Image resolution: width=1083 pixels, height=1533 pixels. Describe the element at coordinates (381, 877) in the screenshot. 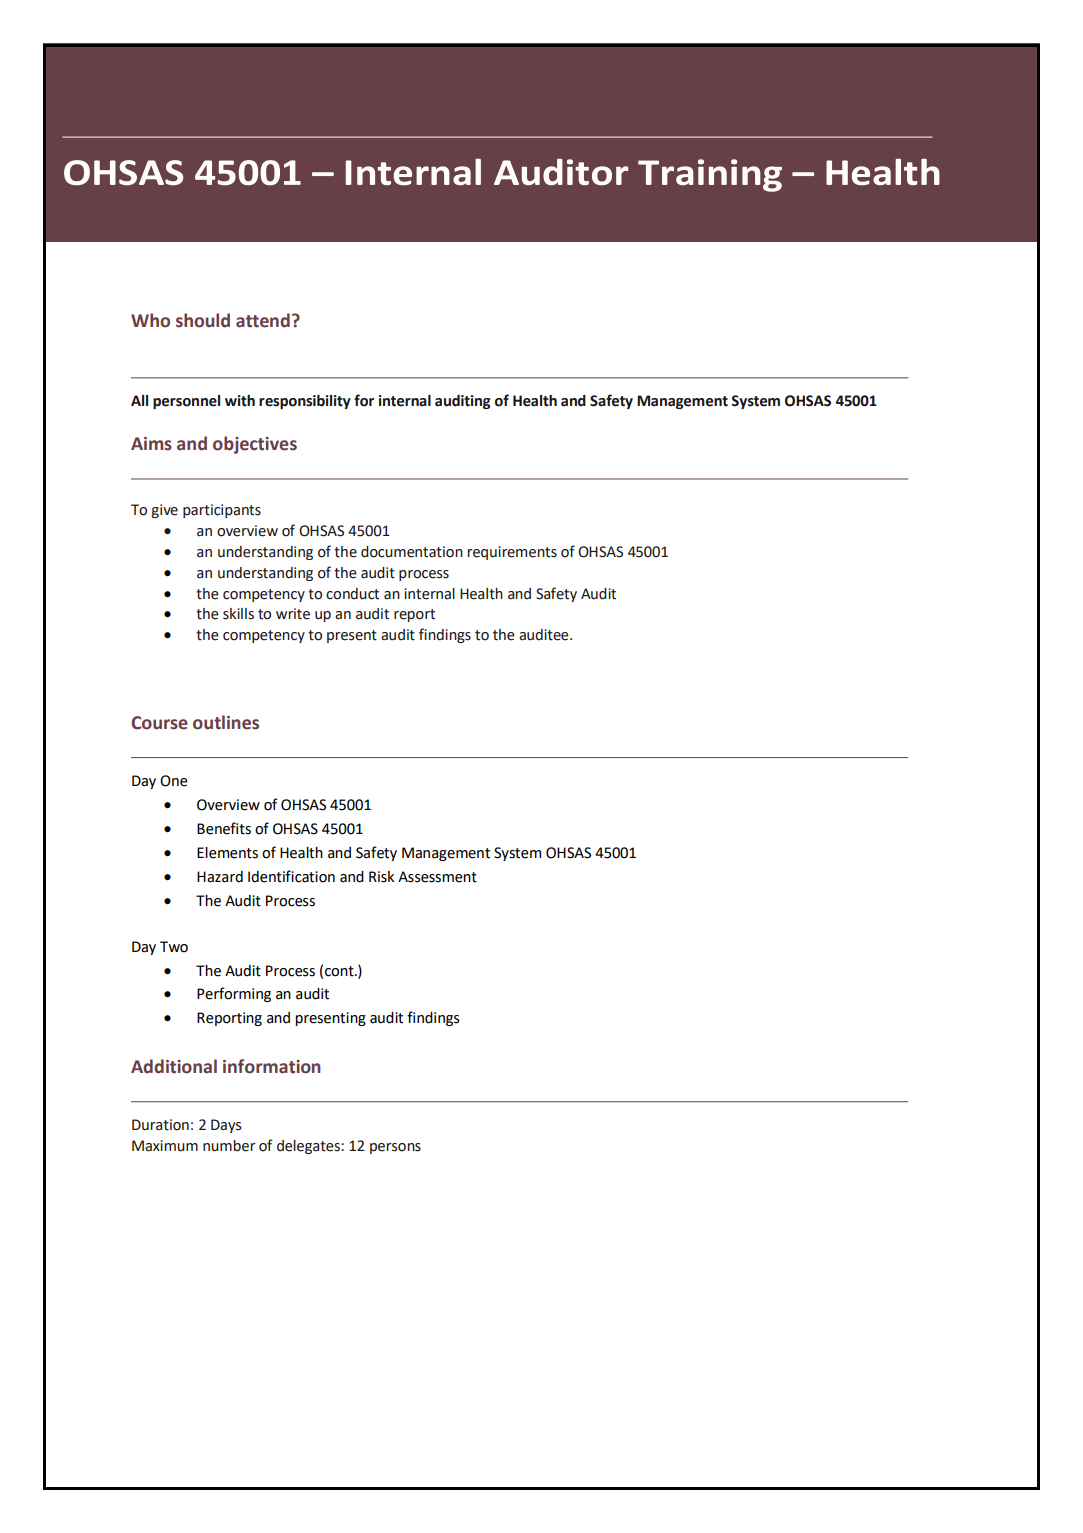

I see `Risk` at that location.
